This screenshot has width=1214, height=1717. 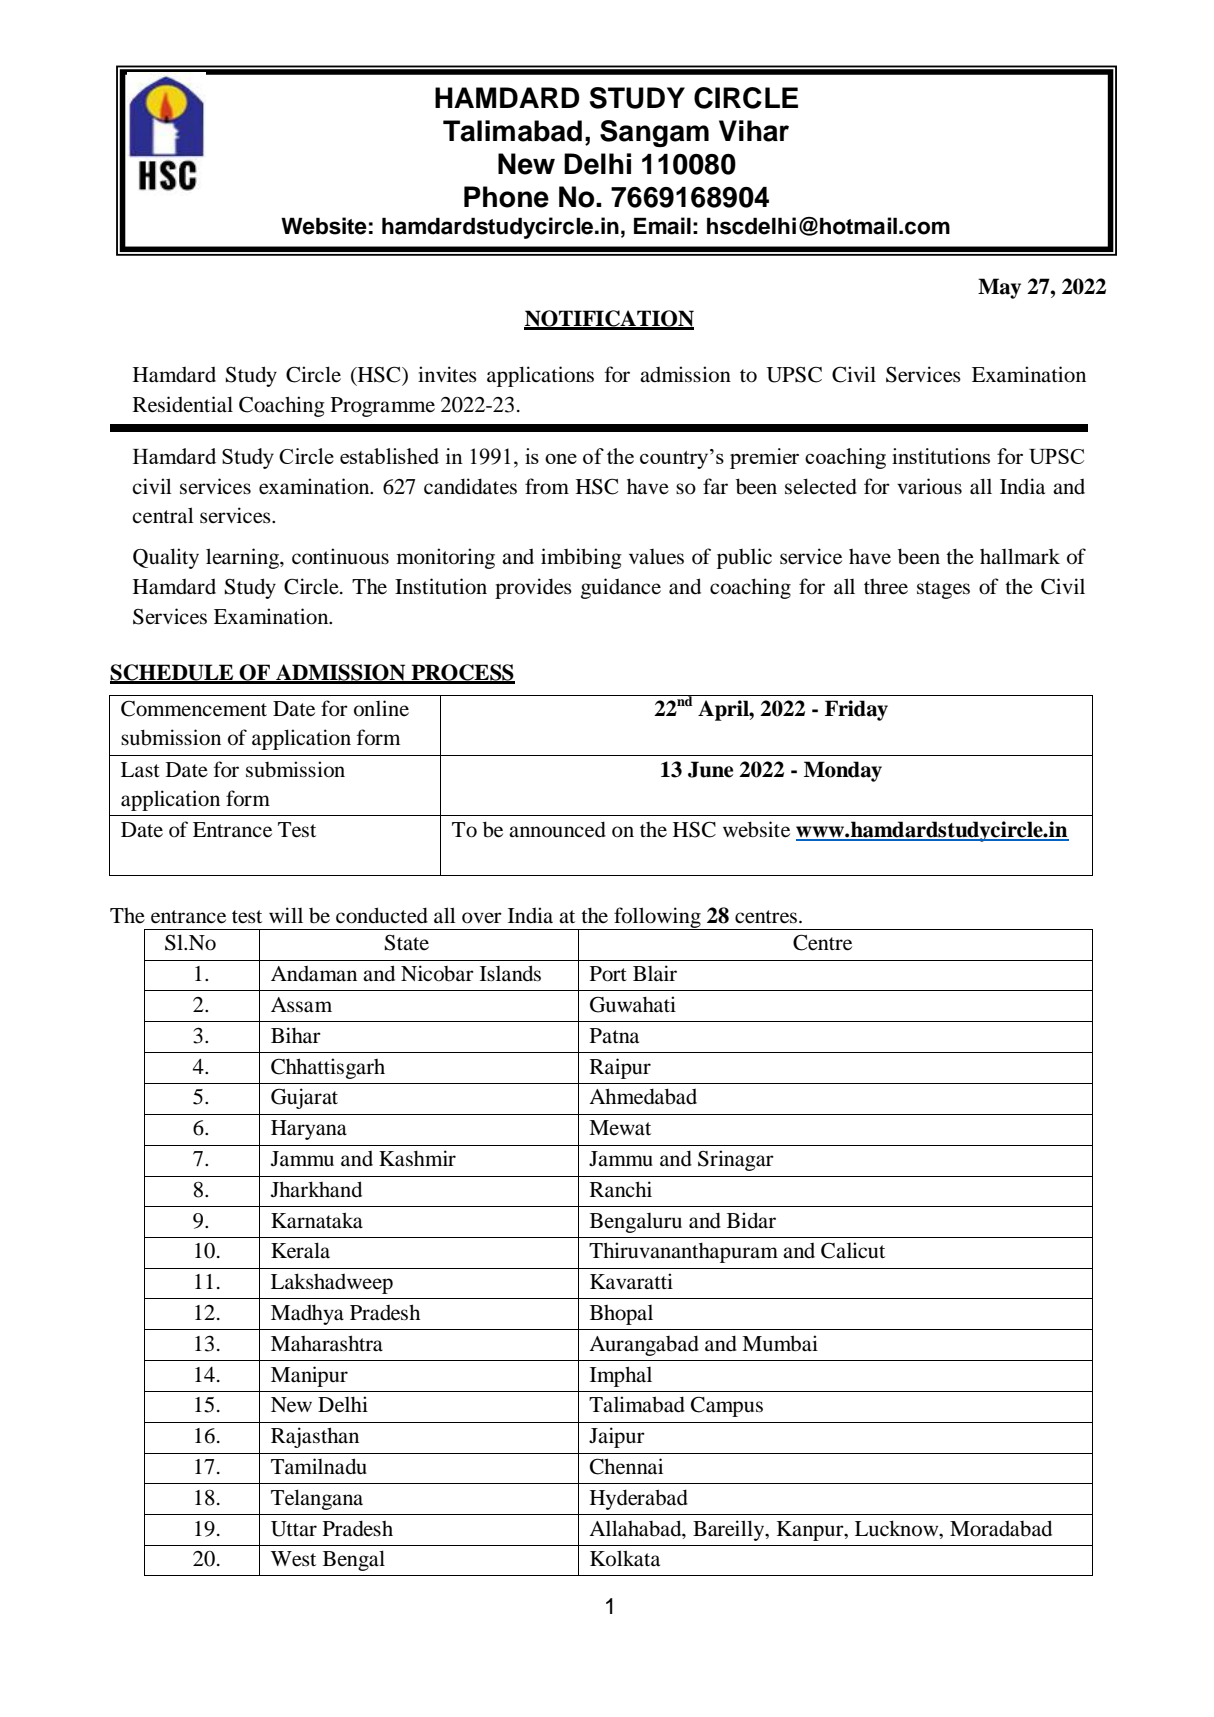 I want to click on various, so click(x=929, y=486).
